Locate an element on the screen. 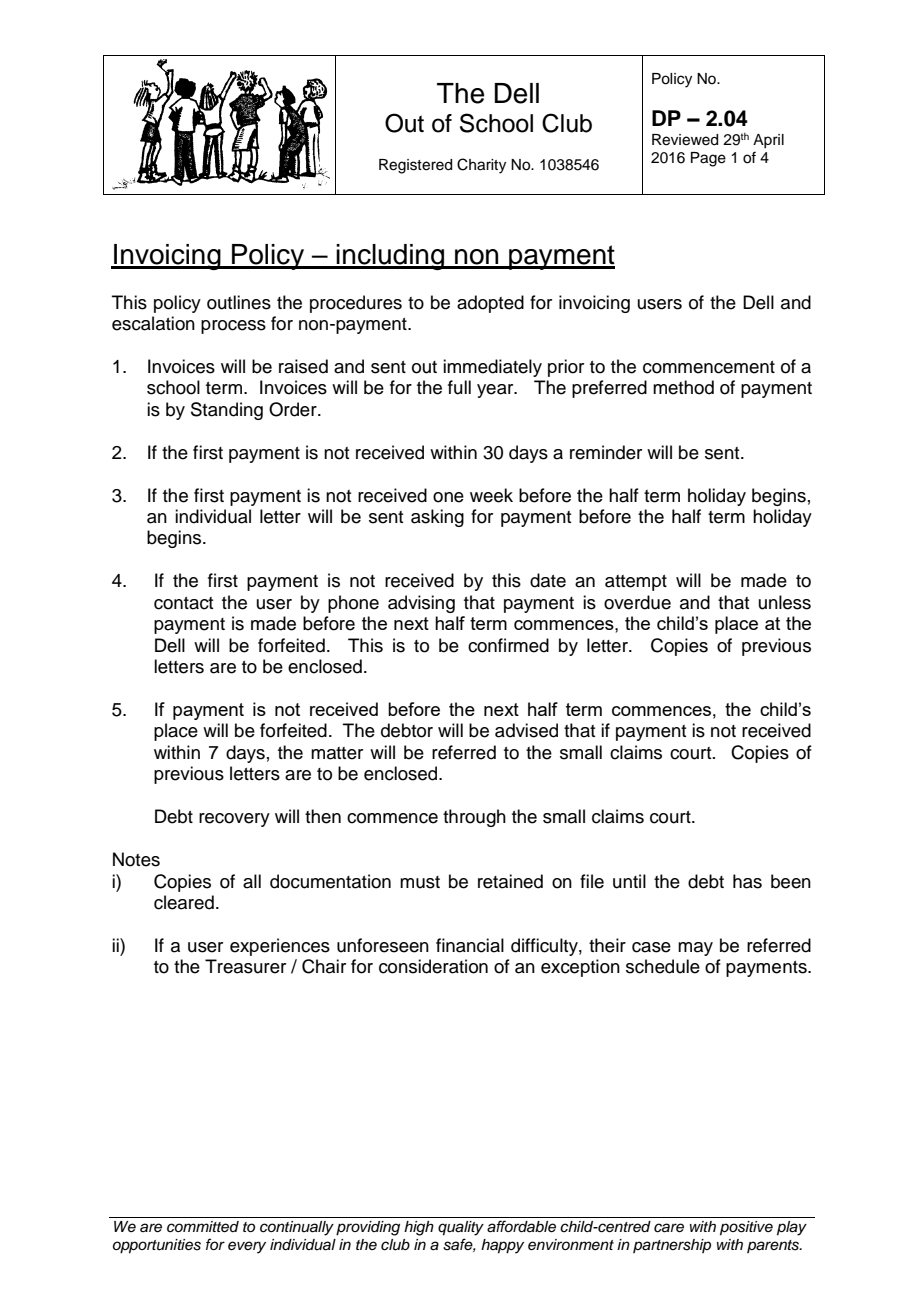 Image resolution: width=924 pixels, height=1308 pixels. outlines is located at coordinates (239, 302).
